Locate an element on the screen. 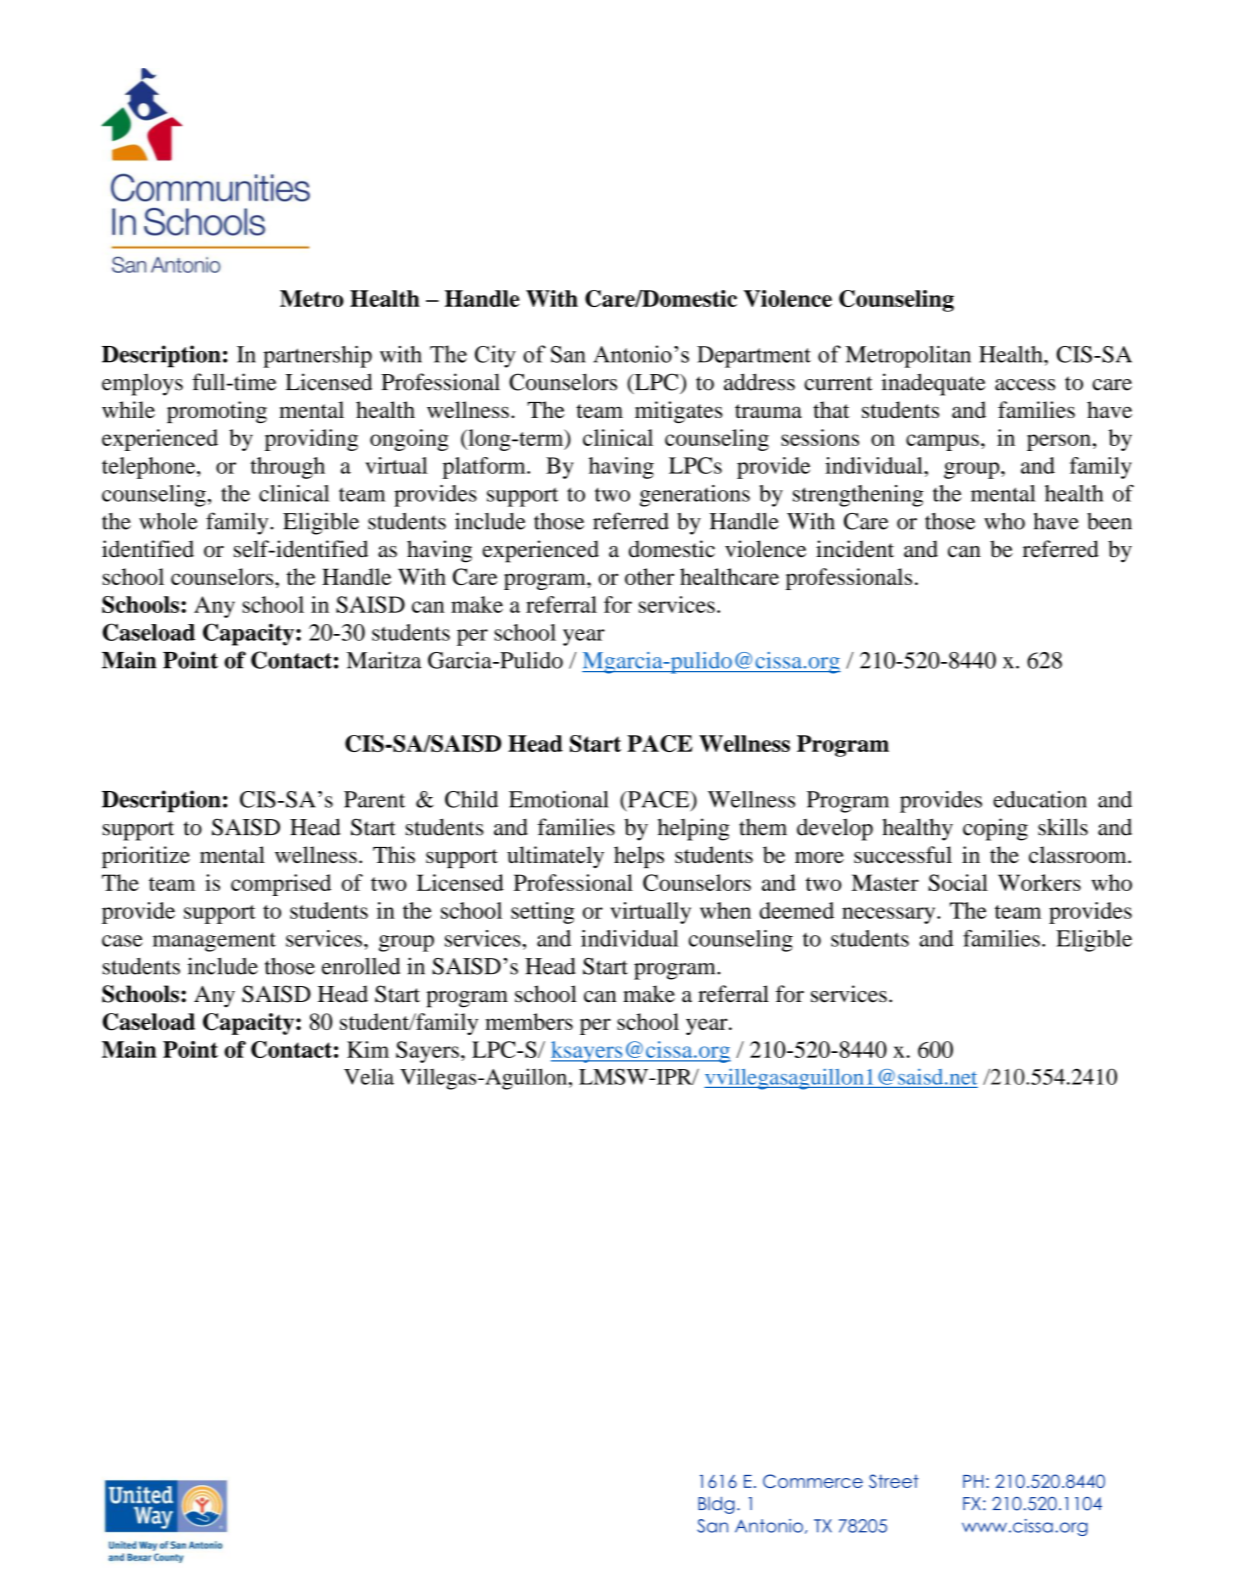 Image resolution: width=1234 pixels, height=1596 pixels. other is located at coordinates (649, 576).
